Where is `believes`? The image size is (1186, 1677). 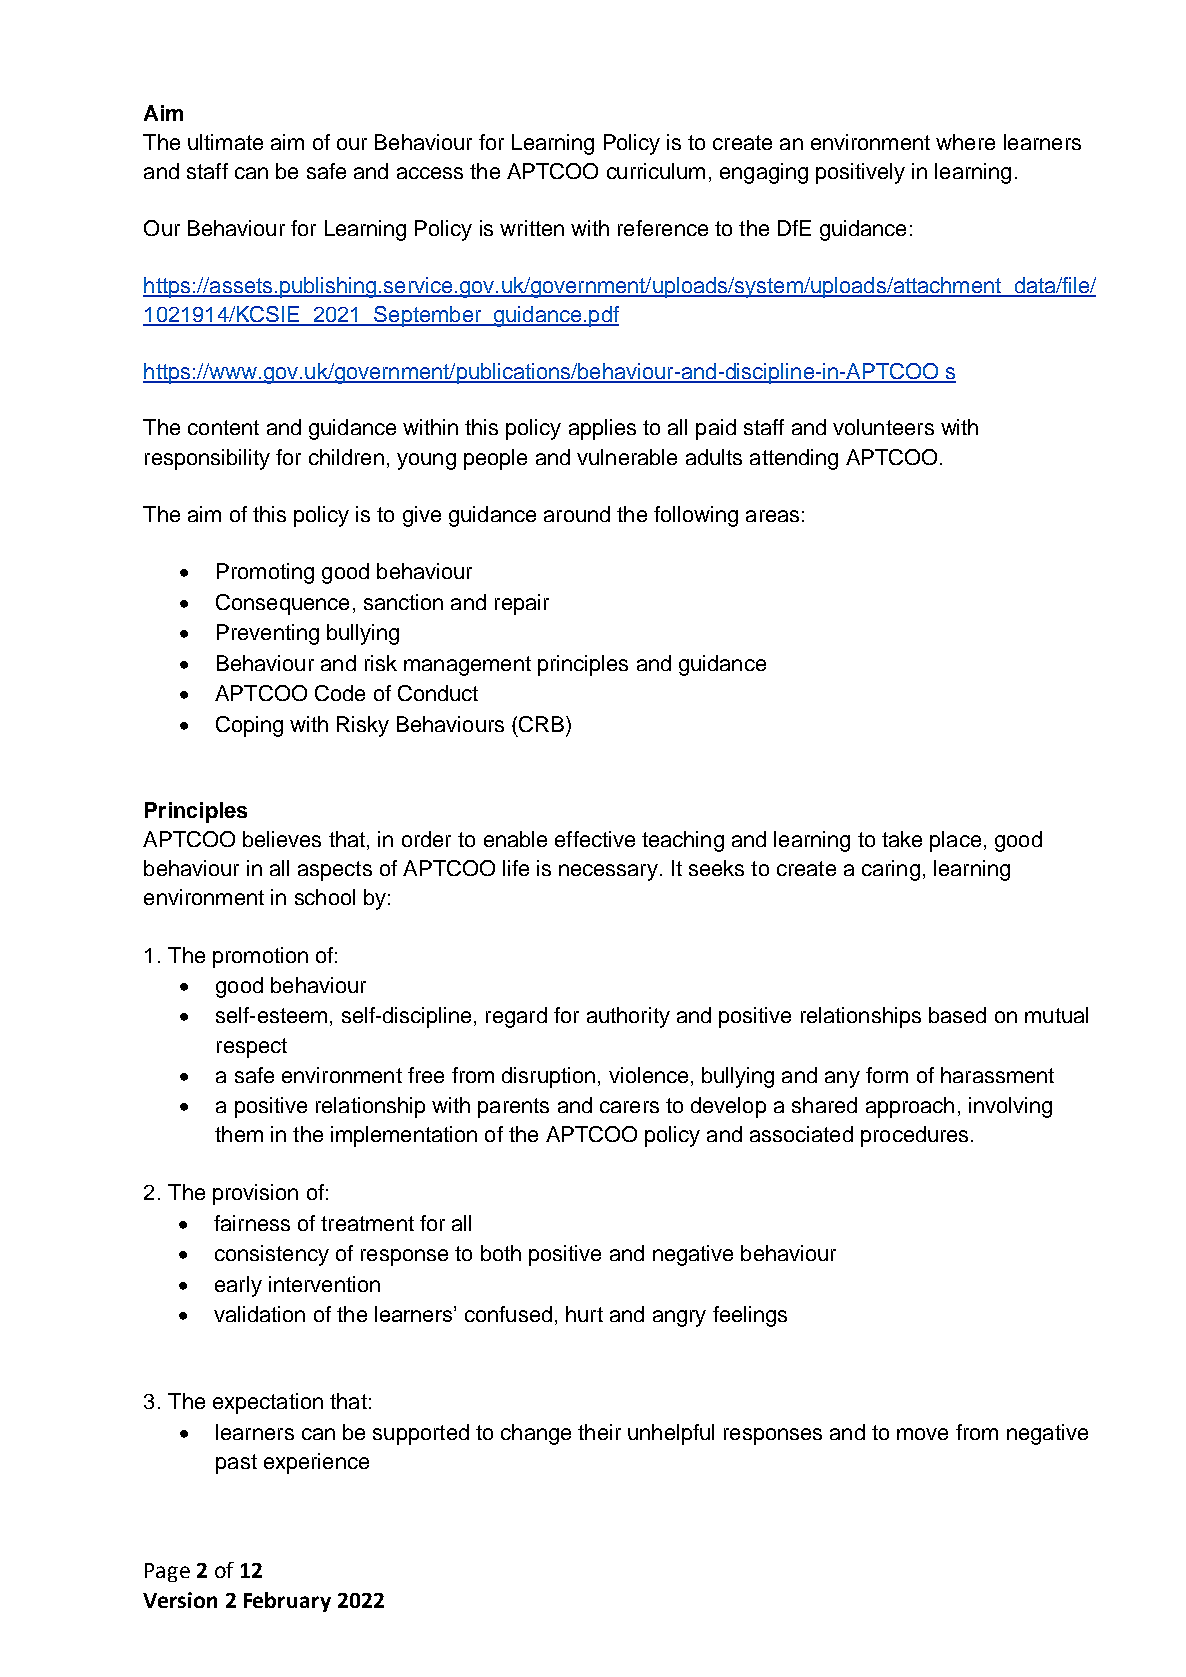 believes is located at coordinates (282, 839).
